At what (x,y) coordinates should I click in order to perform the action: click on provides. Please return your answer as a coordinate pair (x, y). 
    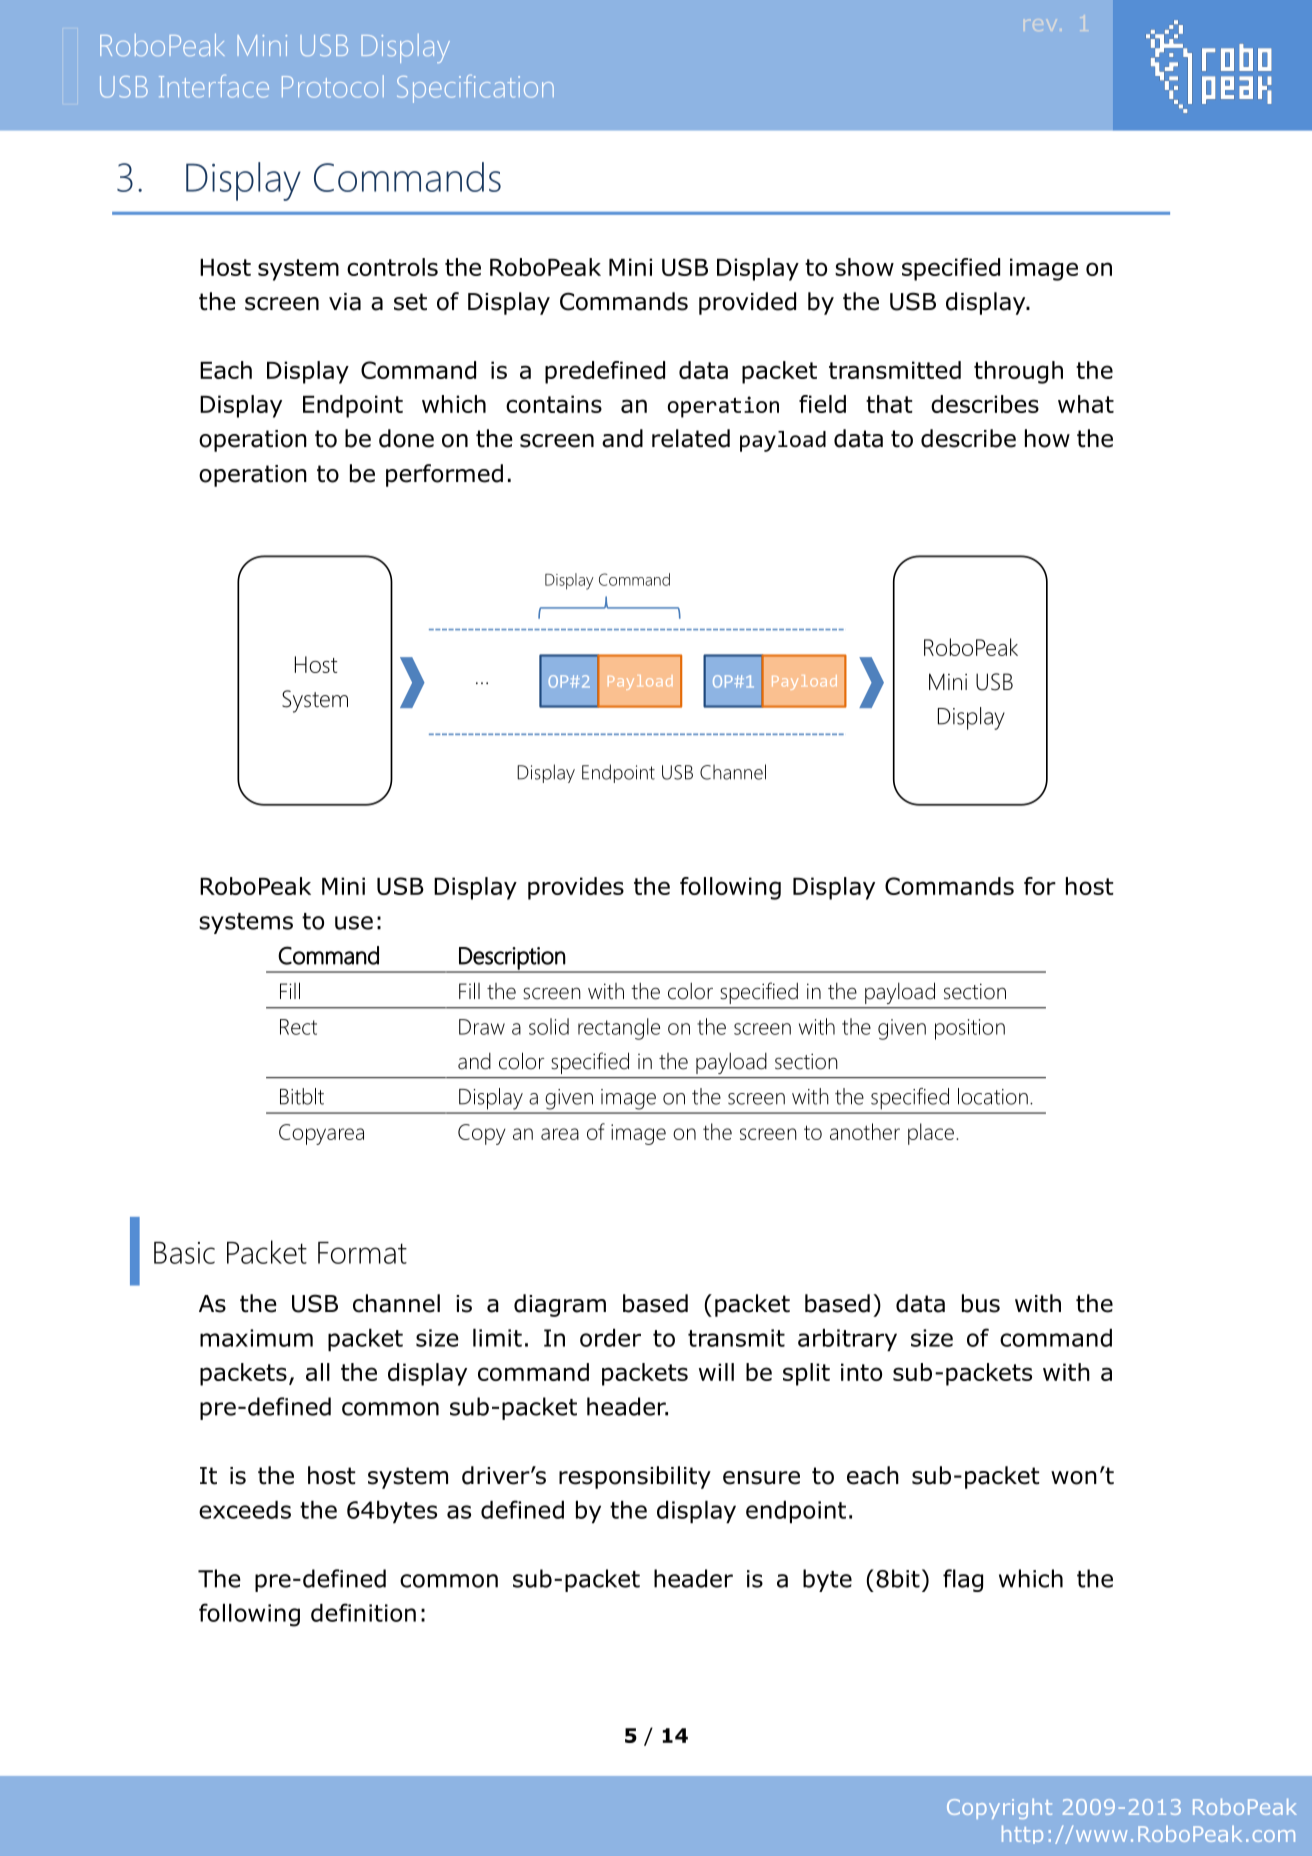
    Looking at the image, I should click on (576, 888).
